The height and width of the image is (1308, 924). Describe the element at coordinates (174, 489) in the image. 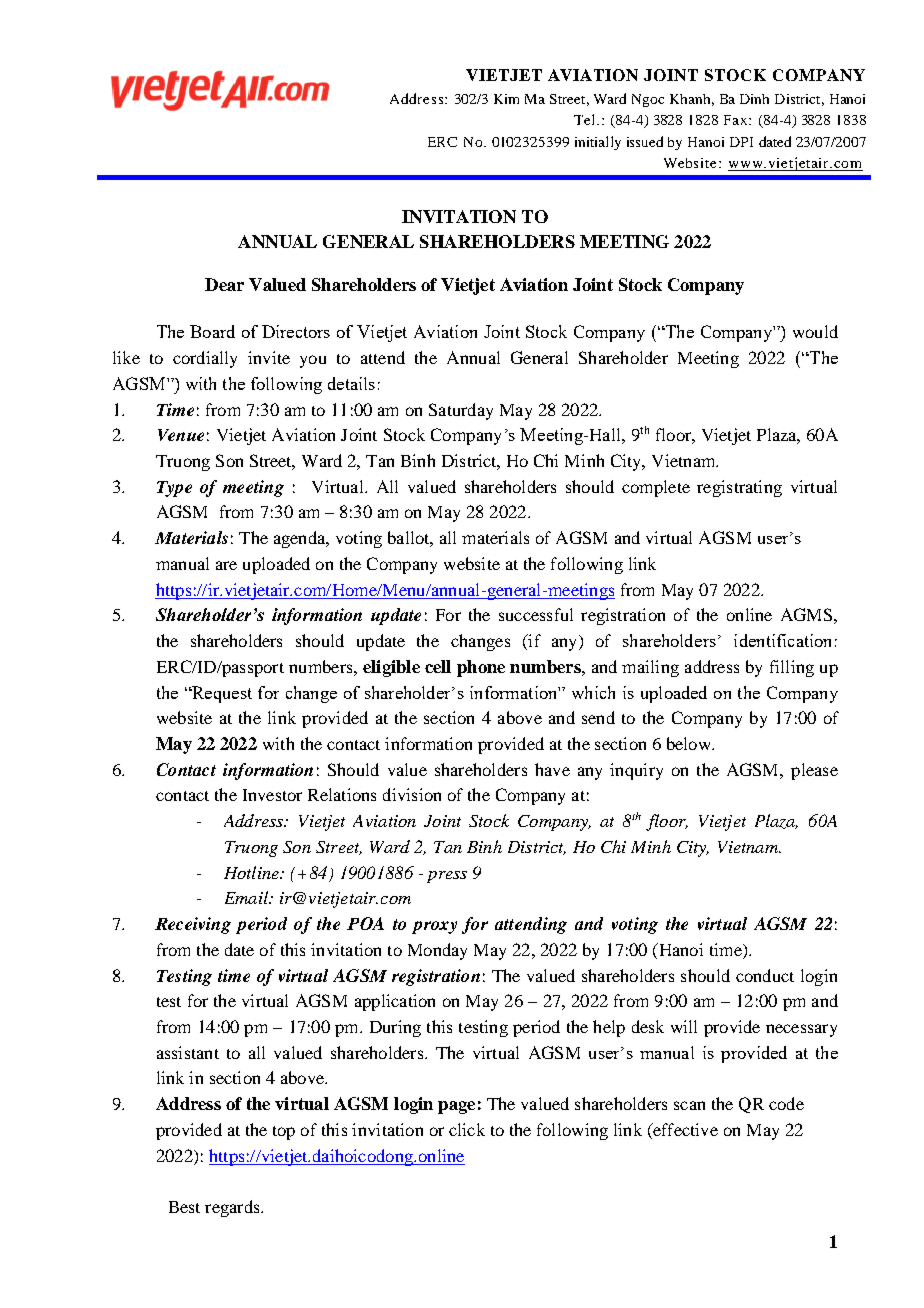

I see `Type` at that location.
